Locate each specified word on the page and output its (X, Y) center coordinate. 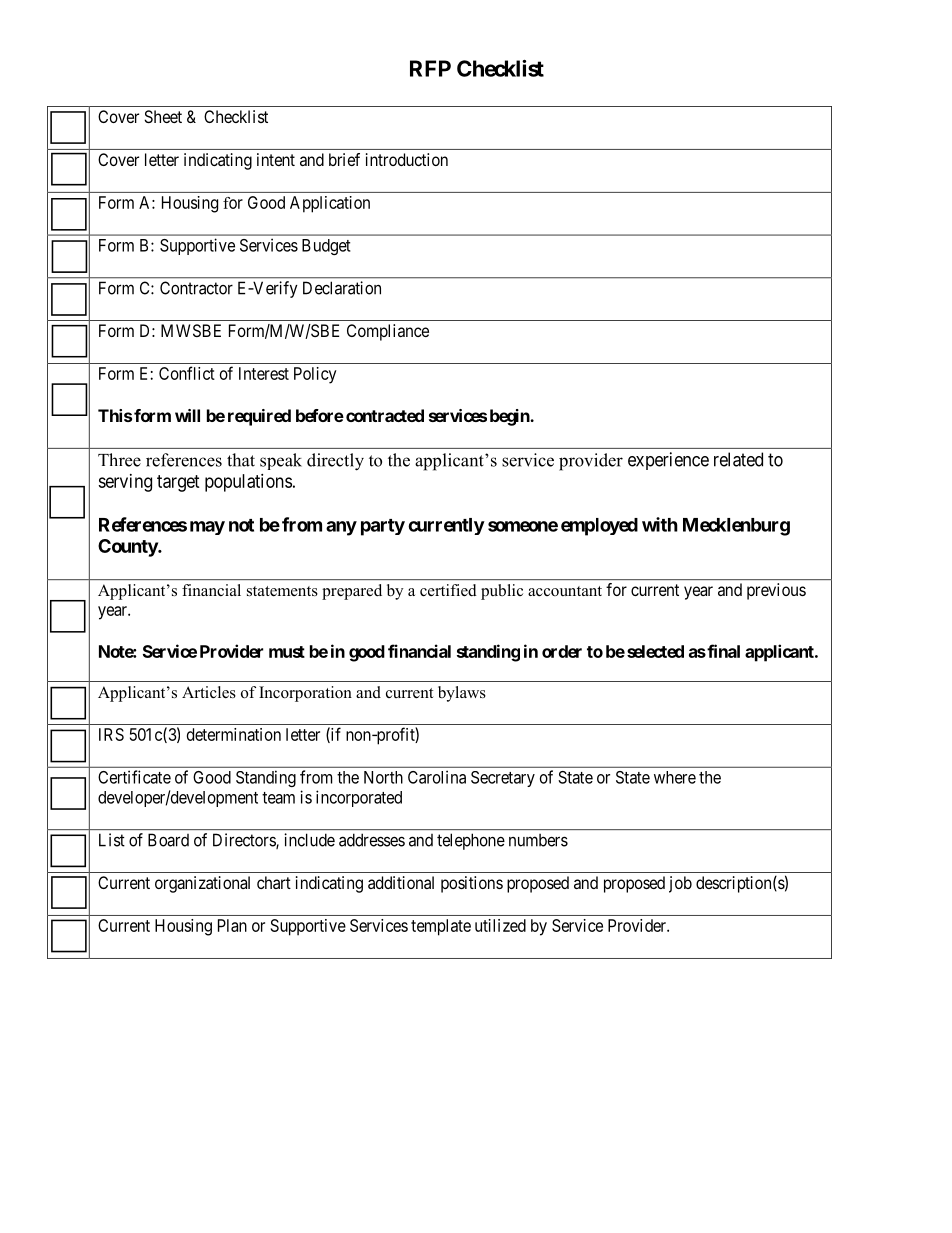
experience (668, 461)
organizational (202, 884)
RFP (430, 68)
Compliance (388, 332)
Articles (209, 692)
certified (448, 590)
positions (472, 884)
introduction (407, 159)
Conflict (187, 373)
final (722, 651)
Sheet (163, 116)
